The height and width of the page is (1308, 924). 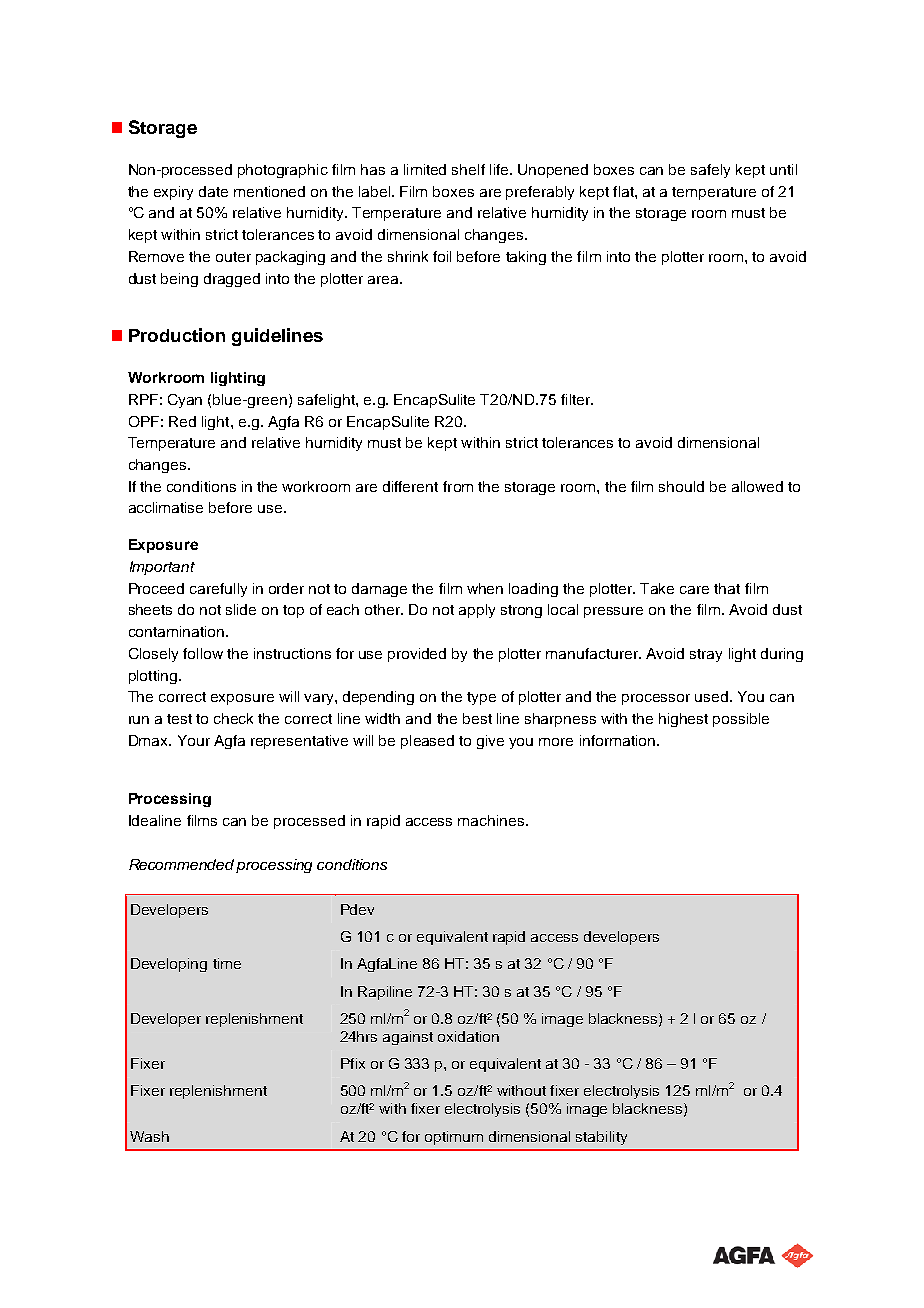 What do you see at coordinates (213, 191) in the page?
I see `date` at bounding box center [213, 191].
